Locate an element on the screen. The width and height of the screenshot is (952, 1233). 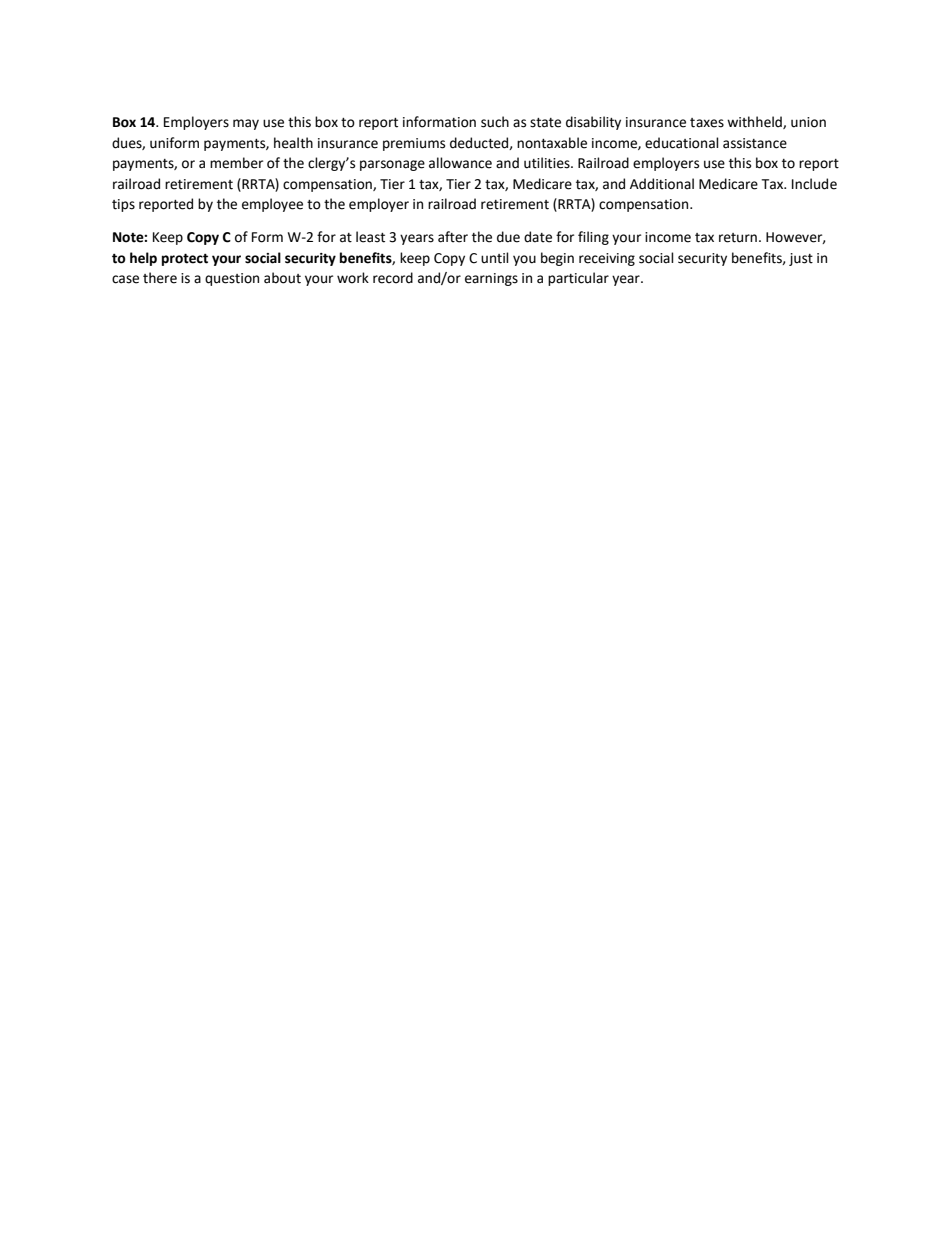
question is located at coordinates (232, 279).
